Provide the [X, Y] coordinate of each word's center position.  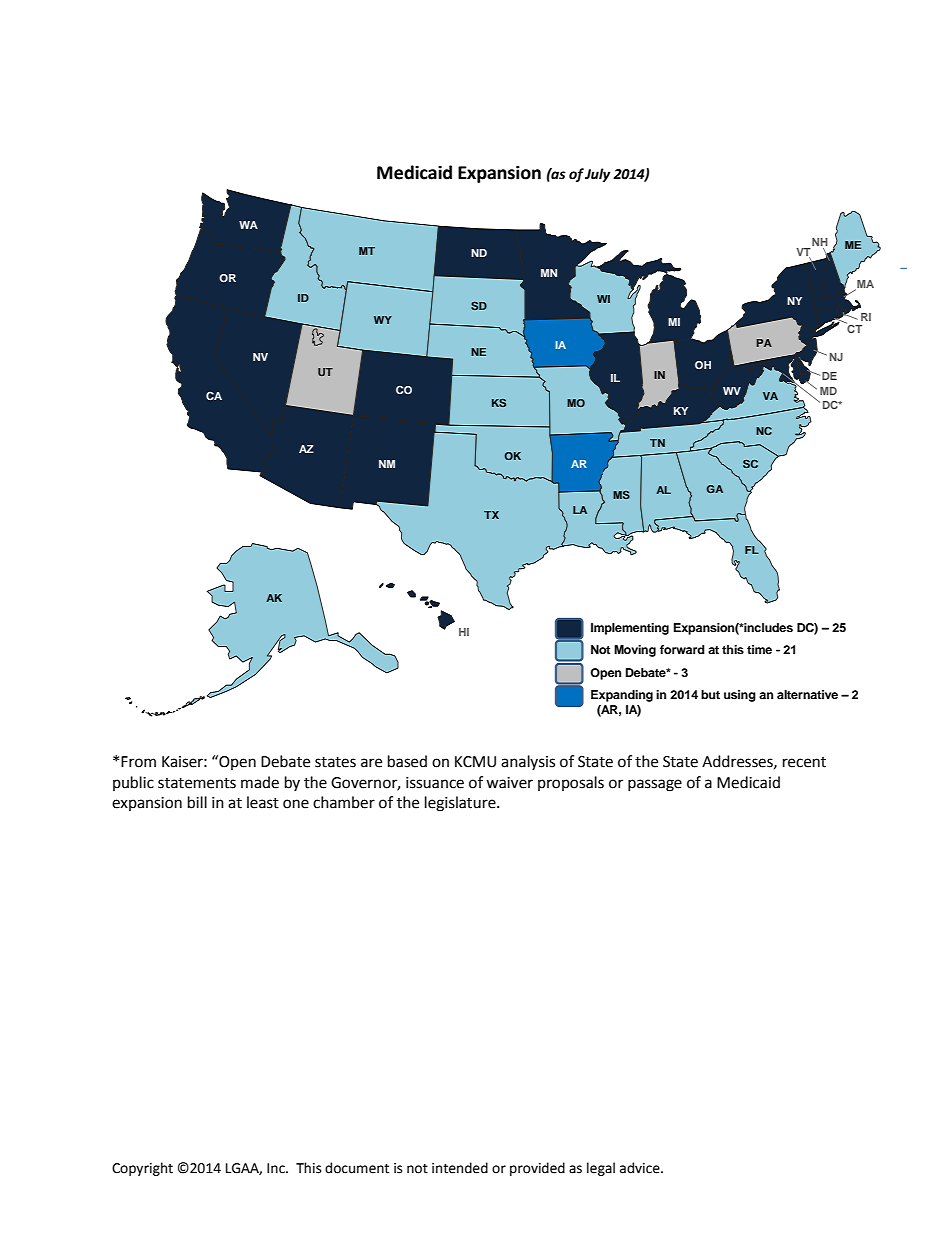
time [759, 649]
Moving [635, 651]
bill [197, 802]
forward [682, 649]
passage [655, 785]
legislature [461, 804]
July [598, 175]
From [138, 762]
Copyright [142, 1169]
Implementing [630, 629]
